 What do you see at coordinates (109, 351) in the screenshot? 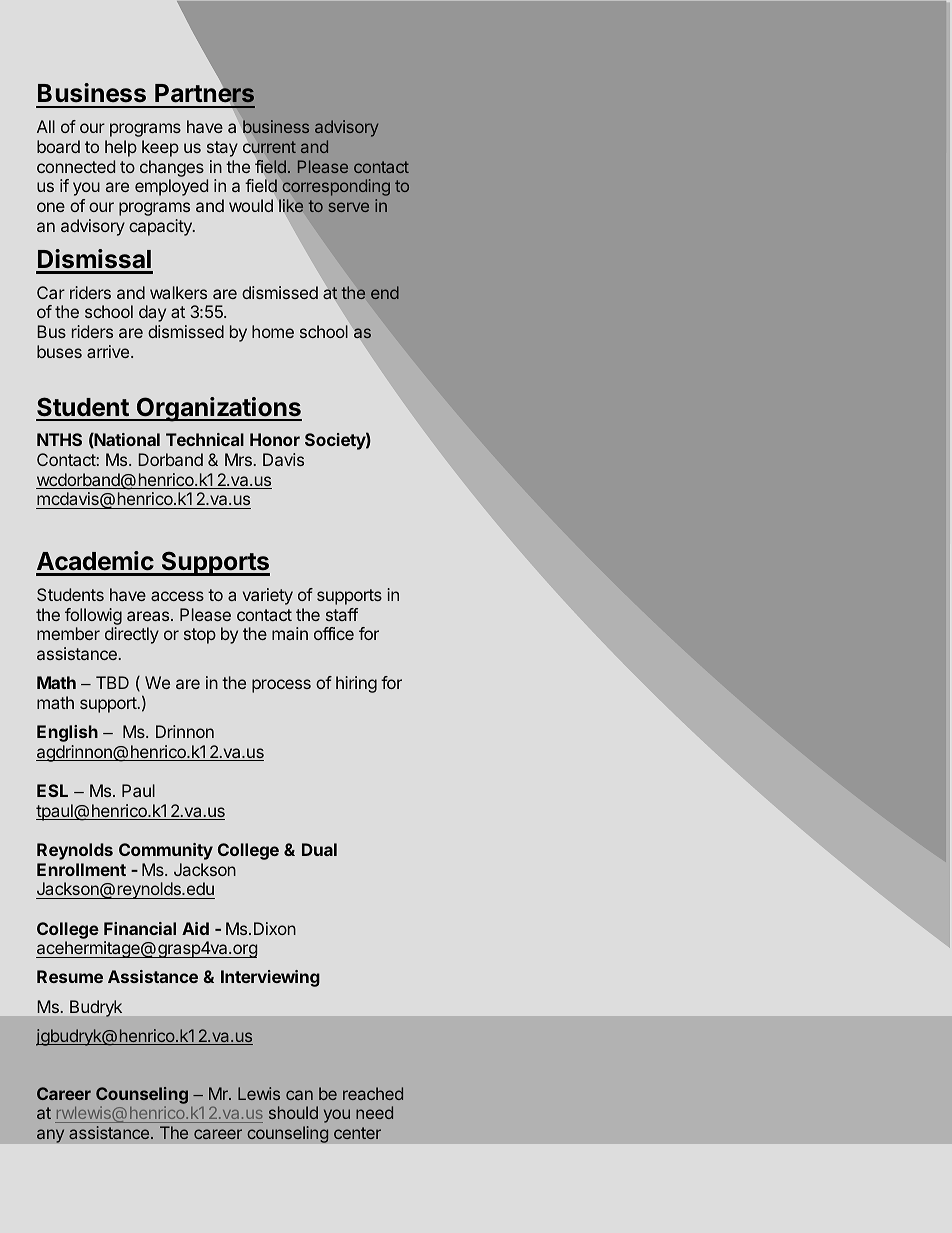
I see `arrive` at bounding box center [109, 351].
